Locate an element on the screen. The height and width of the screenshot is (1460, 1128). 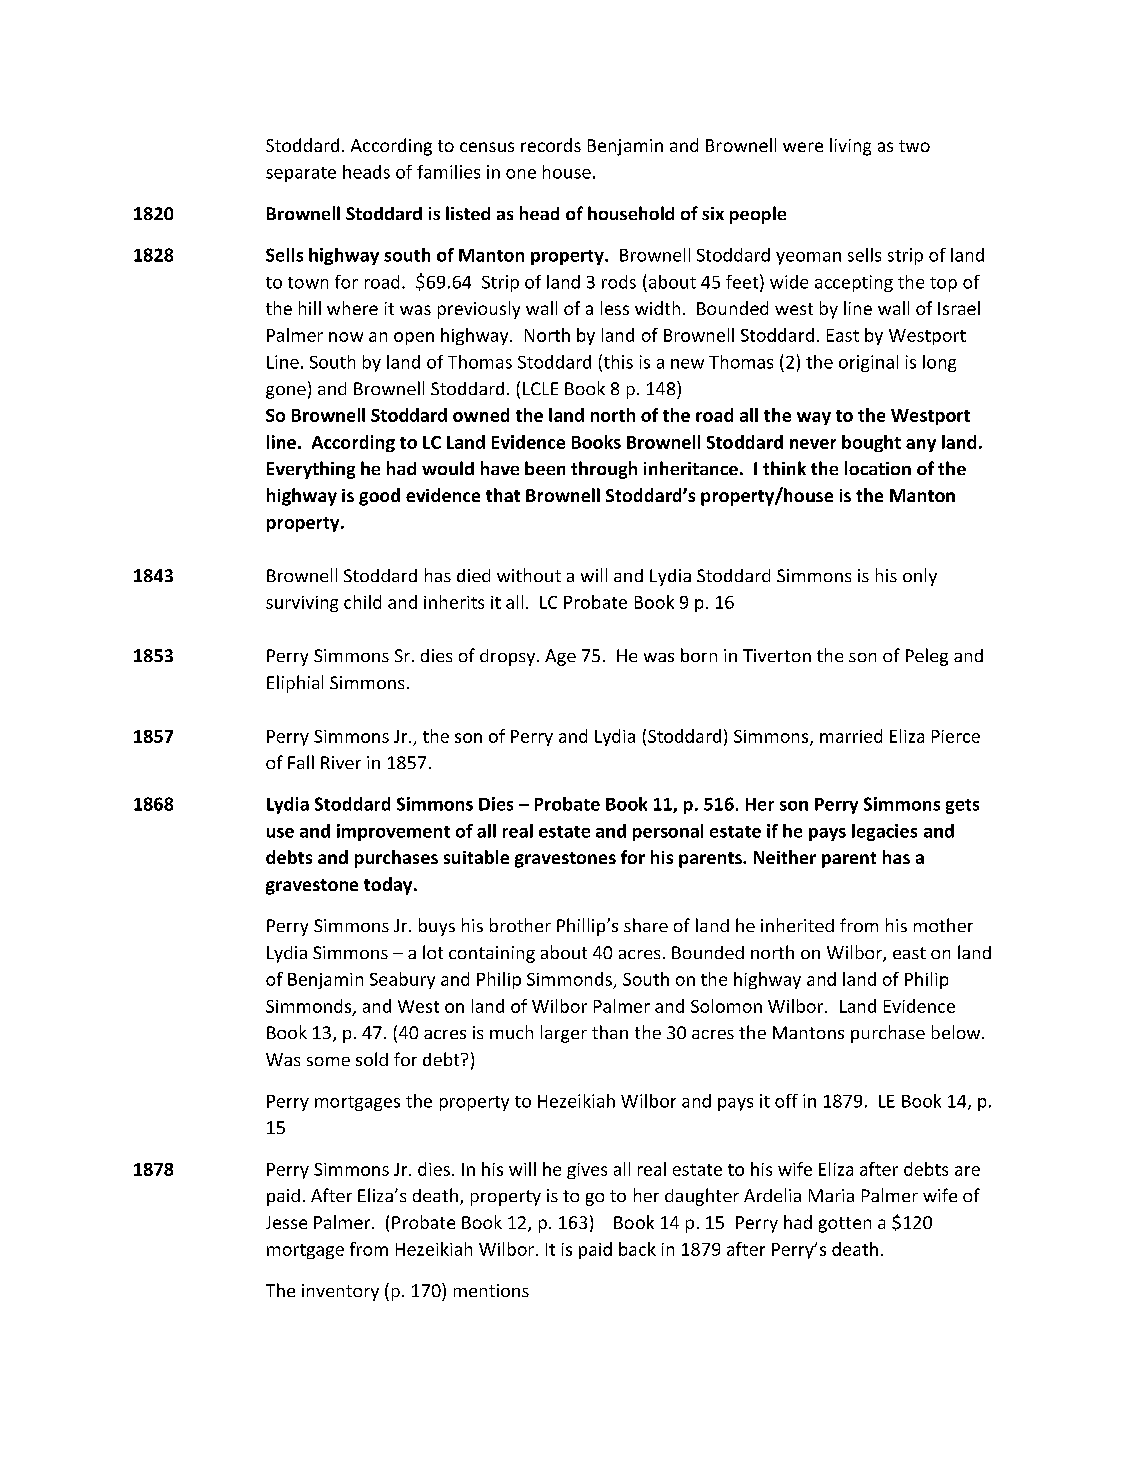
separate is located at coordinates (301, 174).
